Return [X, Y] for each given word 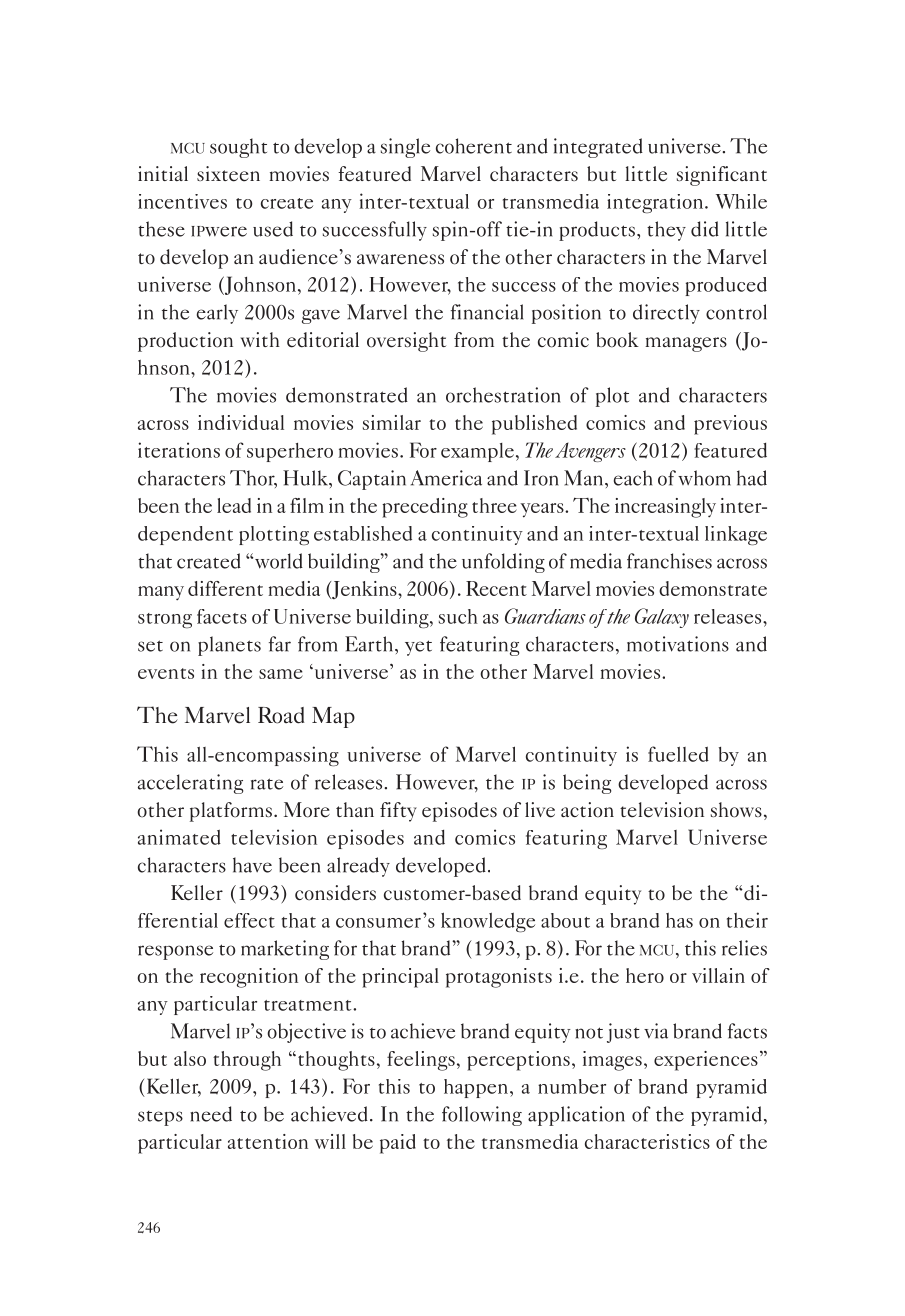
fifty [398, 812]
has [679, 920]
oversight [406, 342]
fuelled [678, 754]
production [185, 342]
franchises [669, 561]
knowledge [488, 922]
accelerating [190, 784]
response [175, 952]
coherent [474, 146]
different [225, 588]
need [211, 1114]
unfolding [503, 563]
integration [656, 203]
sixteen [228, 174]
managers [686, 344]
